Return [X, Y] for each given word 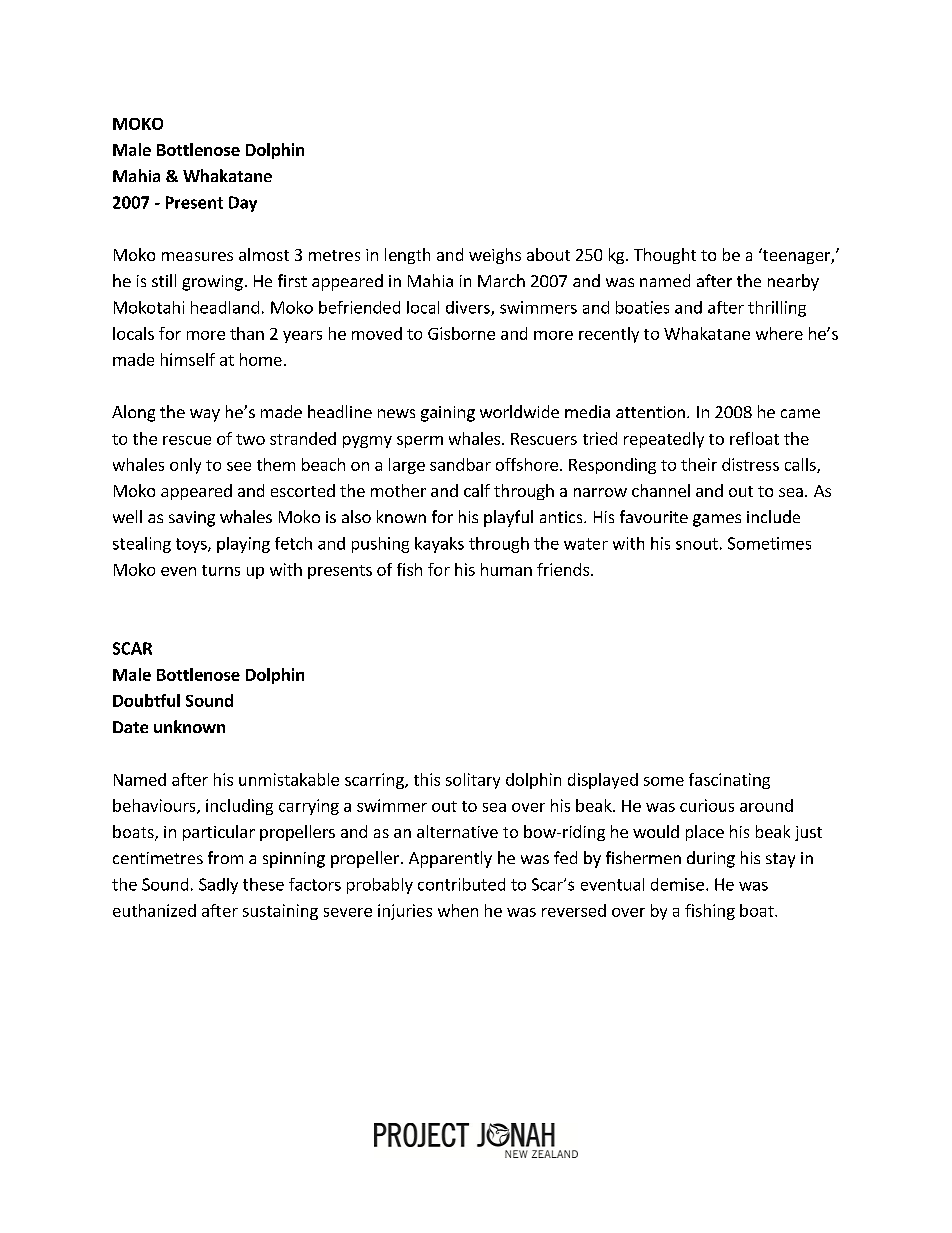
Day [243, 204]
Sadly [218, 886]
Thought [665, 256]
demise [677, 884]
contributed [461, 884]
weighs [495, 256]
